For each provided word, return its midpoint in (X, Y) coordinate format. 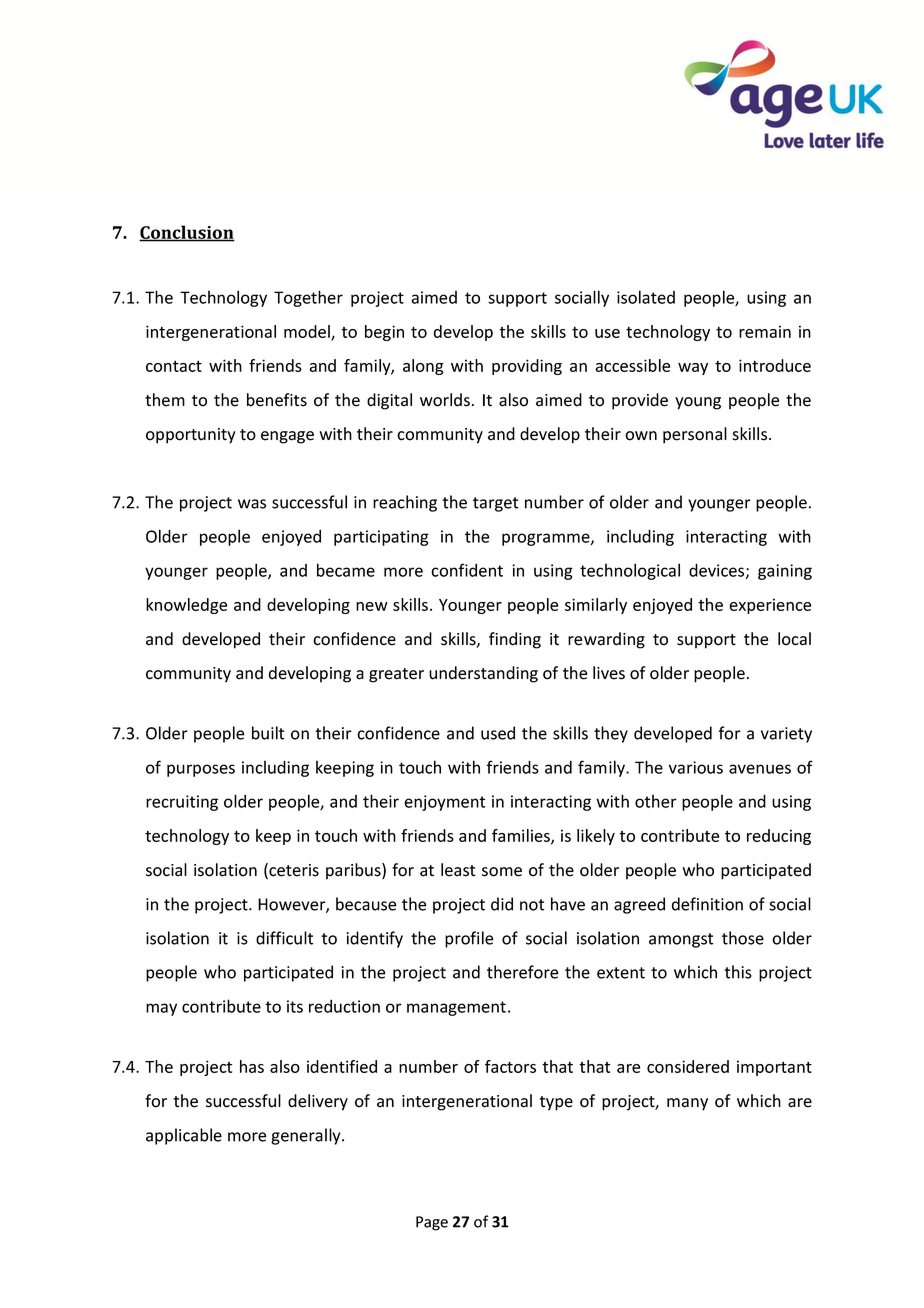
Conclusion (187, 233)
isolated (646, 297)
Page (432, 1223)
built (268, 733)
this (738, 972)
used (498, 733)
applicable (184, 1136)
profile (469, 939)
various (696, 767)
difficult (284, 938)
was (252, 504)
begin (384, 333)
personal (695, 435)
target (495, 504)
